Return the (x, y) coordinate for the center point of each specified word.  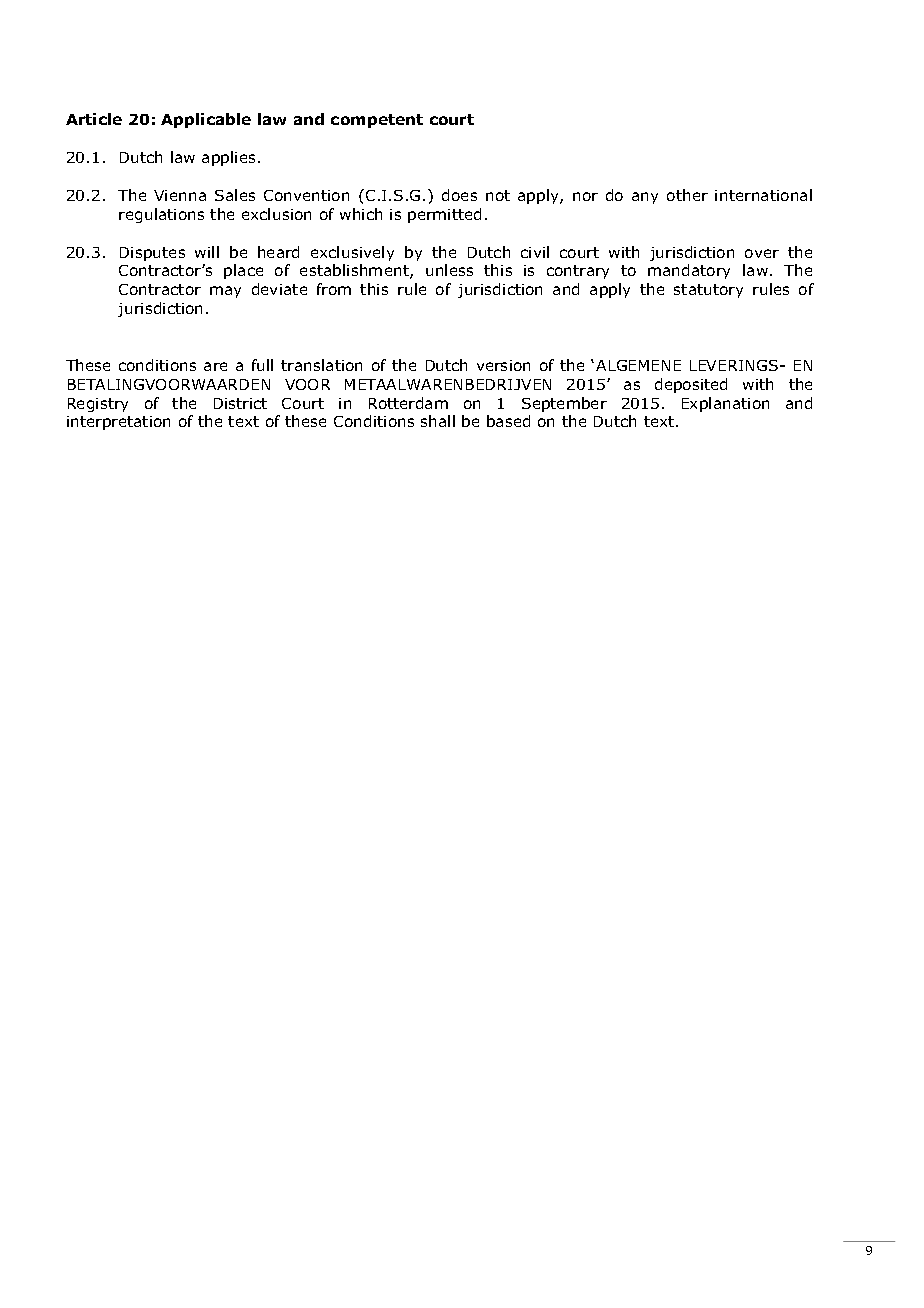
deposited (691, 385)
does (459, 195)
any (645, 198)
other (687, 195)
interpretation (118, 423)
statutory (708, 291)
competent (377, 121)
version (503, 365)
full (262, 365)
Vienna (180, 195)
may (225, 292)
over (762, 253)
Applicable (206, 120)
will (207, 252)
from (334, 289)
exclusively (352, 253)
